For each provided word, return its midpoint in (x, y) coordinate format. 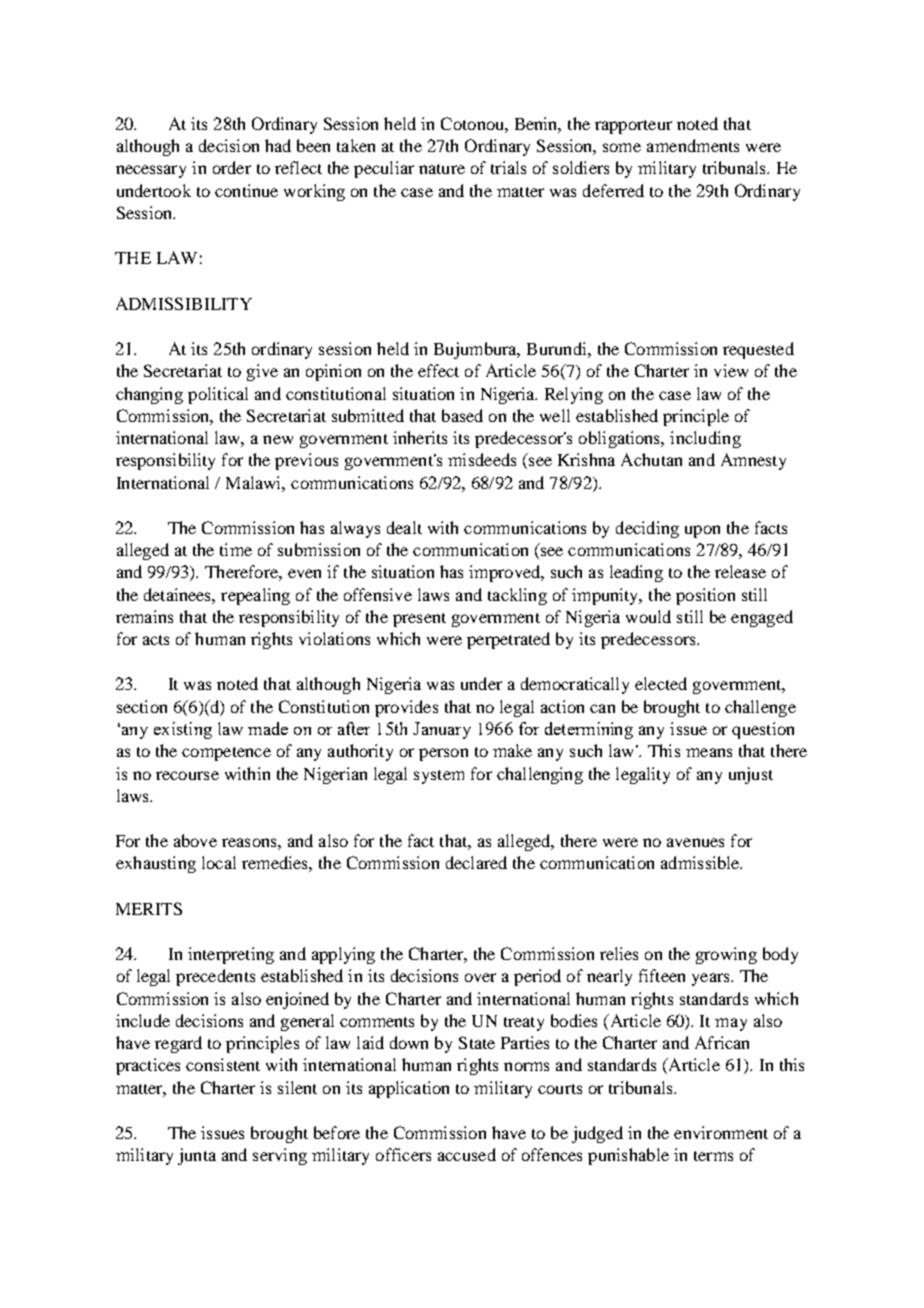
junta (197, 1156)
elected (661, 683)
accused (467, 1154)
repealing (255, 596)
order (232, 167)
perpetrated (508, 640)
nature (442, 169)
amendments (693, 145)
